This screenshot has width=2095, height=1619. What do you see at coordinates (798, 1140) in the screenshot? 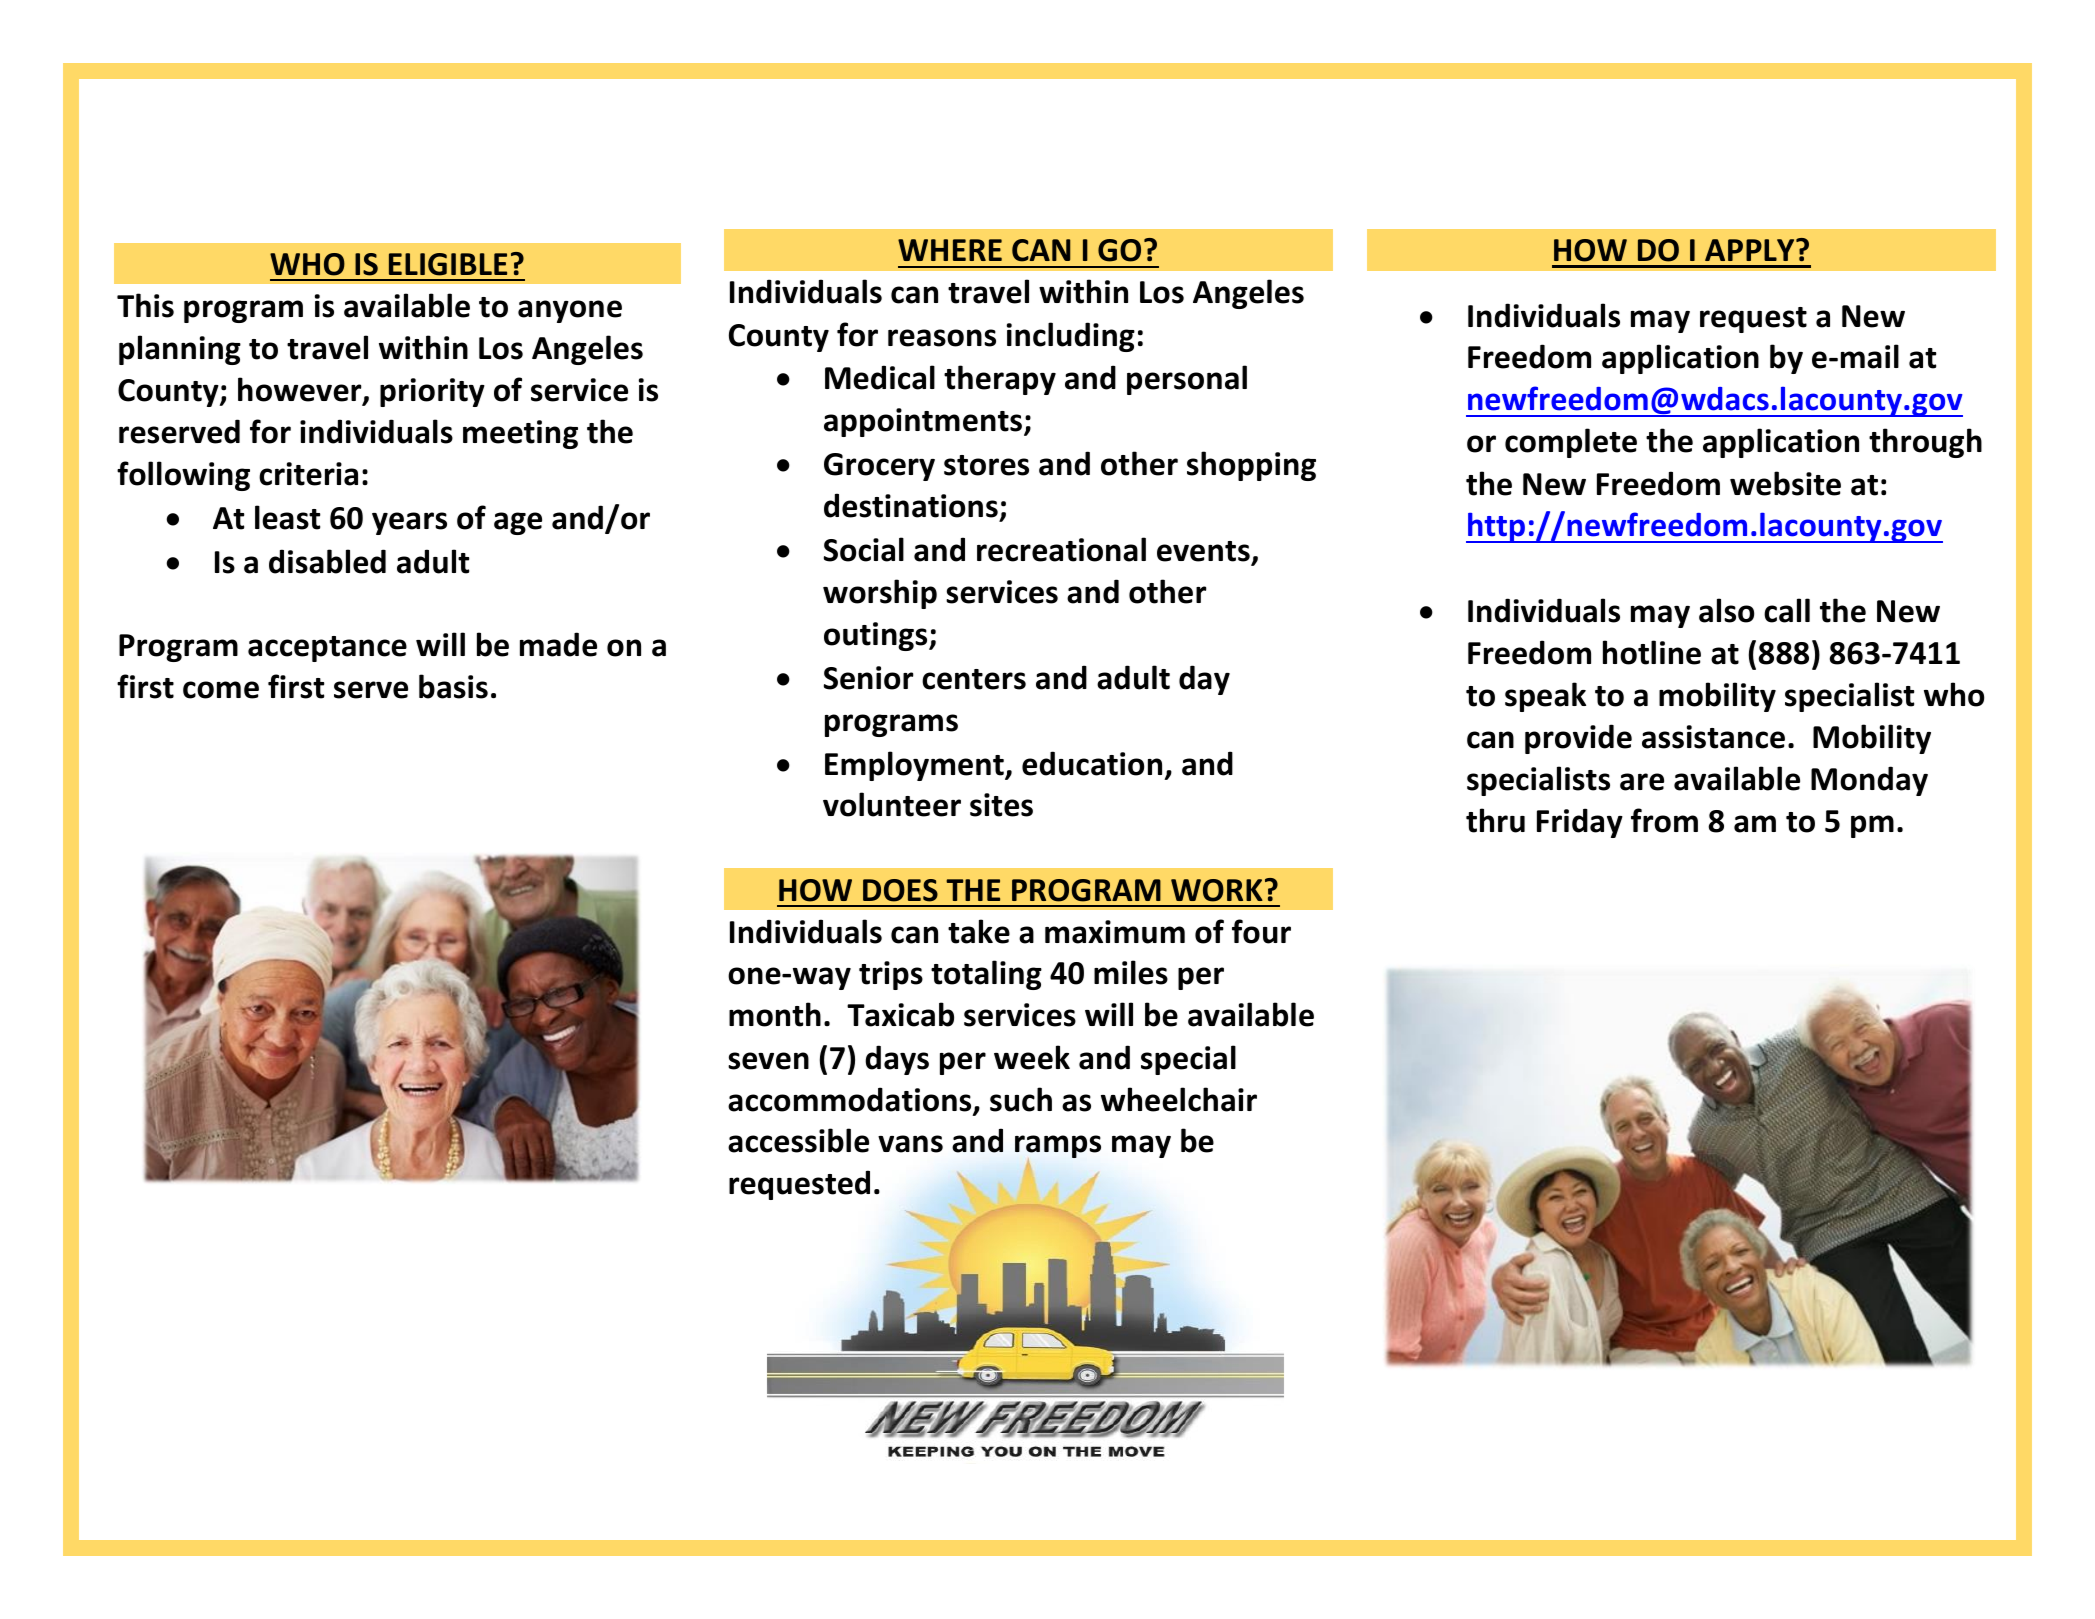
I see `accessible` at bounding box center [798, 1140].
